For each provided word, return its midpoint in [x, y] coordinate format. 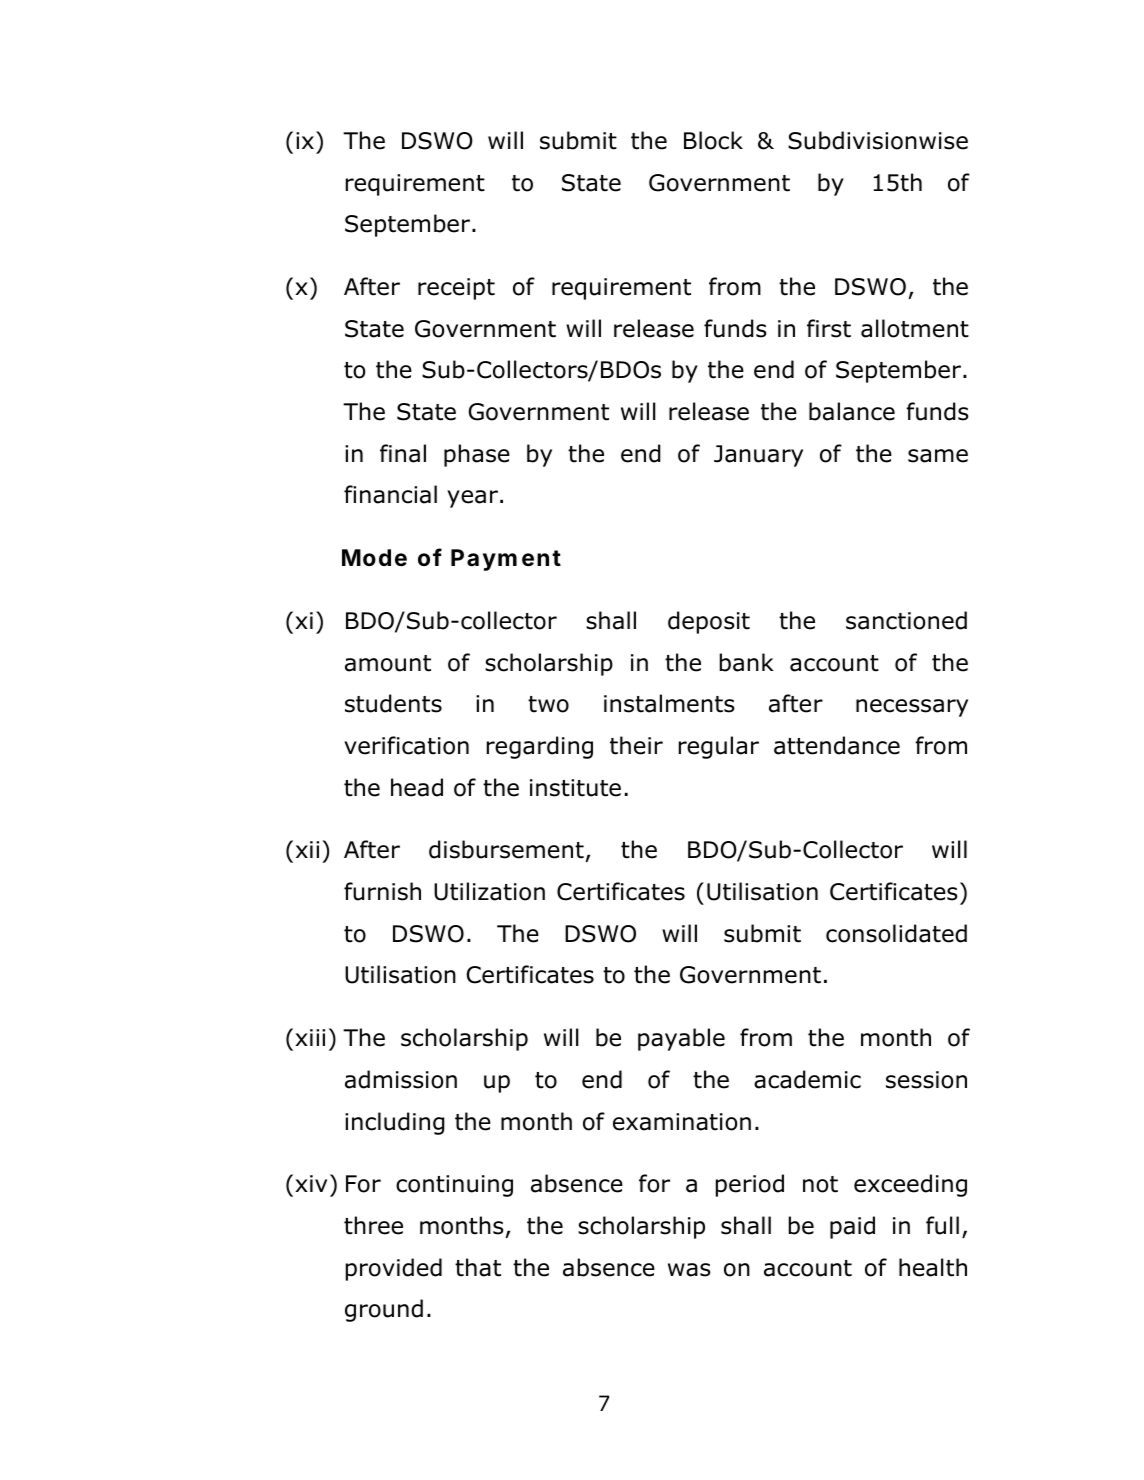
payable [681, 1039]
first [829, 328]
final [403, 453]
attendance [837, 745]
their [636, 745]
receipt [456, 289]
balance [852, 411]
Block [713, 140]
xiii [310, 1037]
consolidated [896, 933]
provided [394, 1269]
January [758, 456]
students [393, 703]
